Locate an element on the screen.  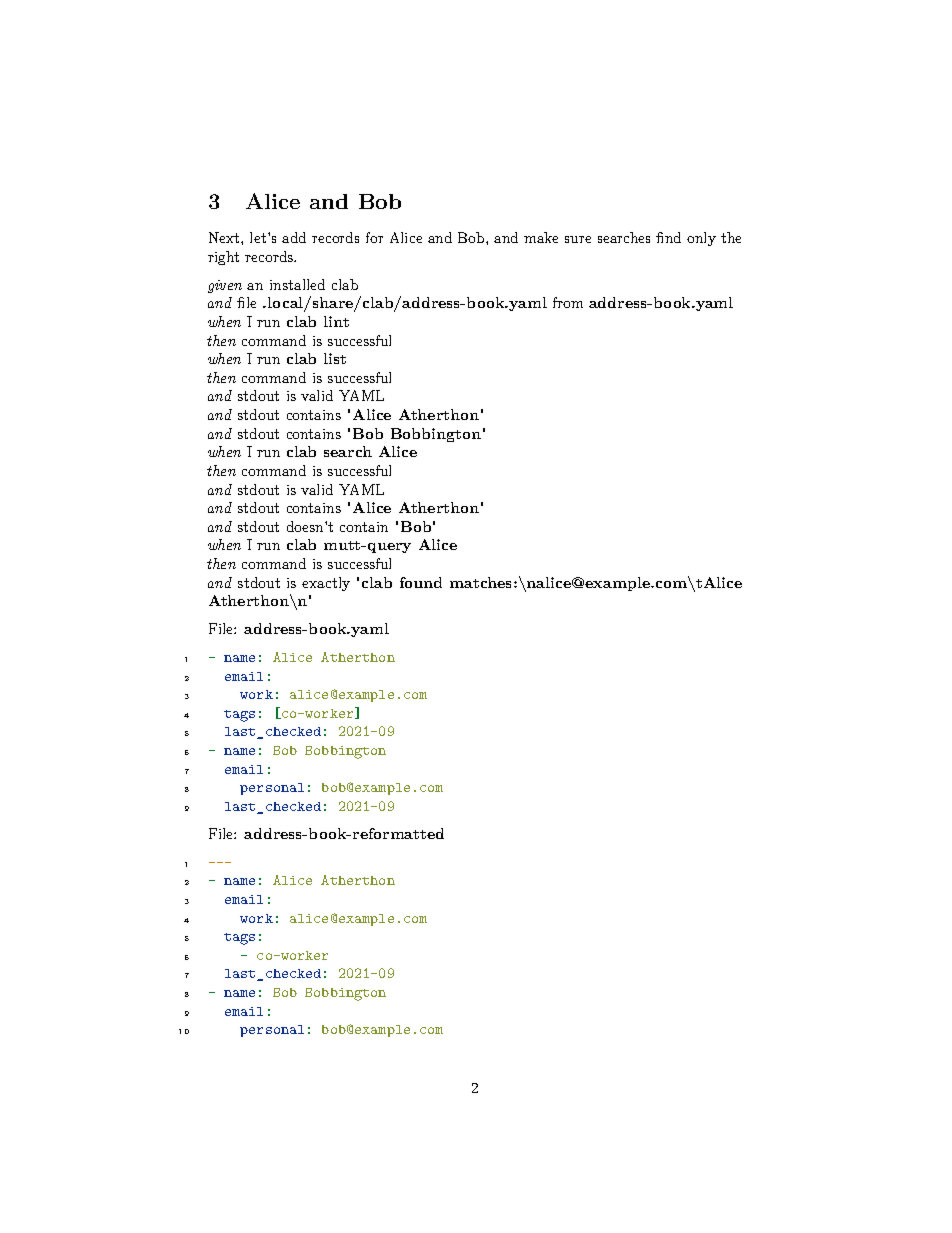
from is located at coordinates (568, 302).
